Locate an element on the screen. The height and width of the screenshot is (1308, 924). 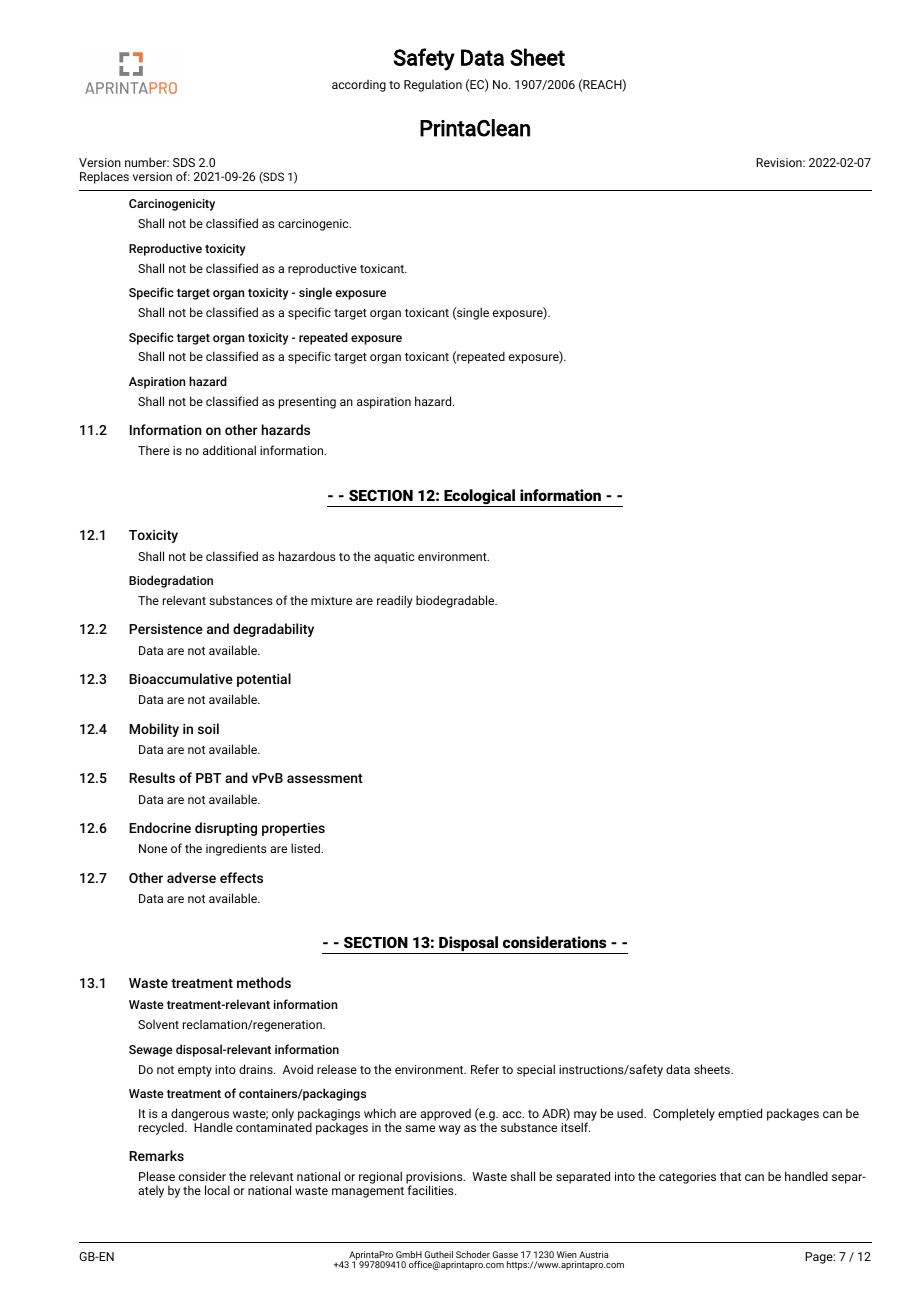
There is located at coordinates (154, 450).
